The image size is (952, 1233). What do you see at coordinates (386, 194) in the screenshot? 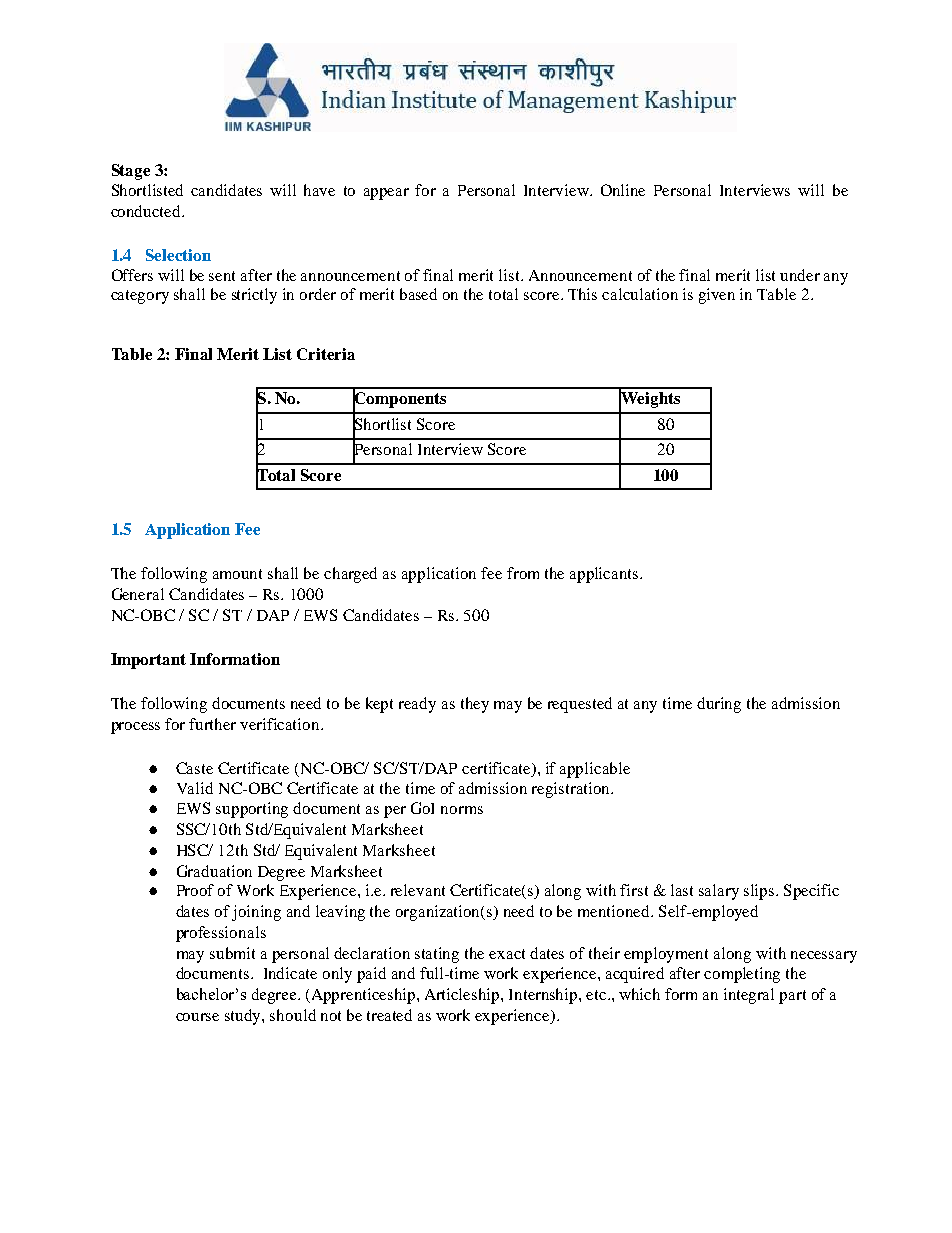
I see `appear` at bounding box center [386, 194].
